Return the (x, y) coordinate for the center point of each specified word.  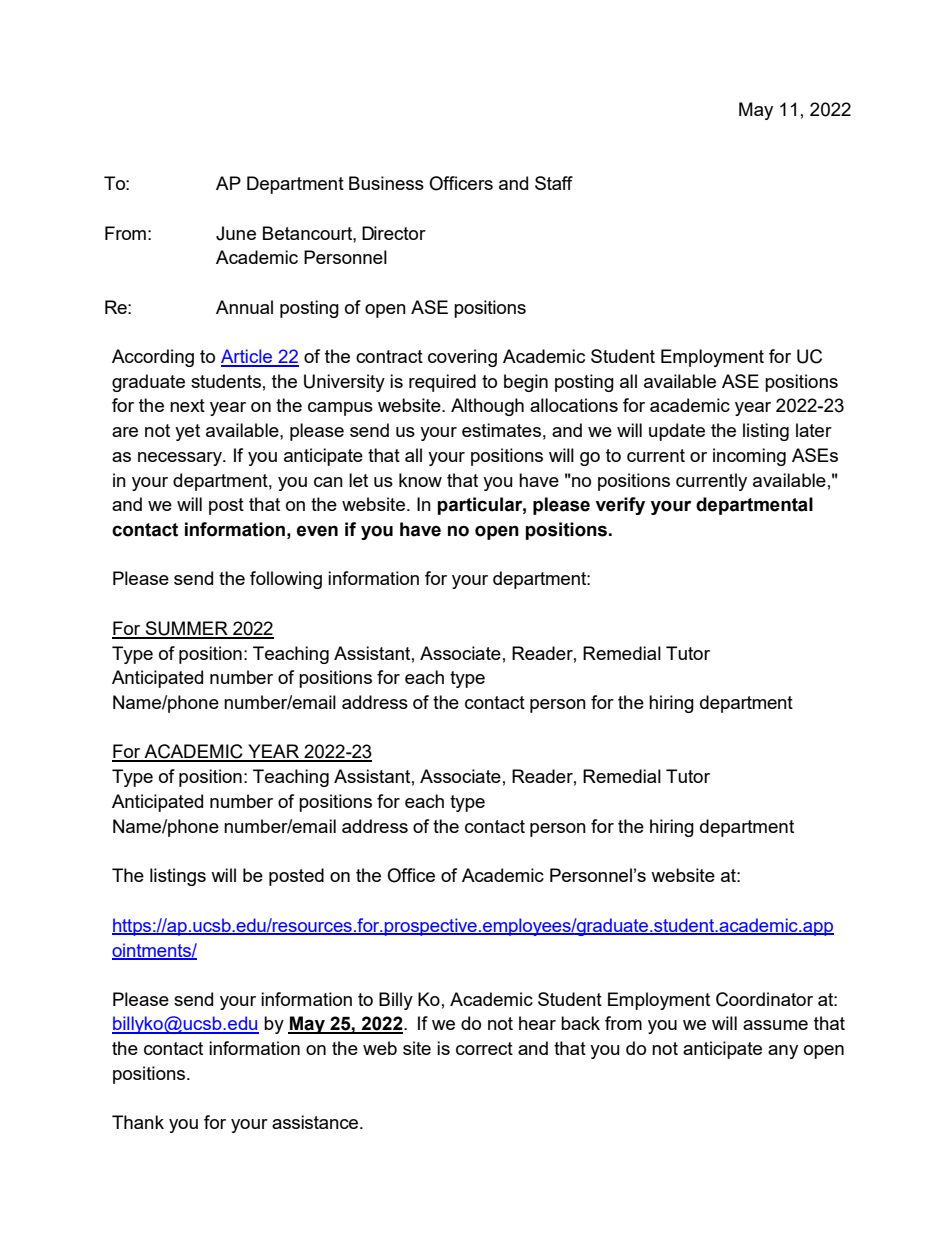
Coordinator (764, 999)
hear (537, 1023)
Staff (554, 183)
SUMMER (186, 629)
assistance (316, 1122)
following (286, 580)
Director (394, 233)
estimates (501, 430)
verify (620, 506)
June (236, 233)
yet (187, 432)
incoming (749, 457)
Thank (138, 1122)
